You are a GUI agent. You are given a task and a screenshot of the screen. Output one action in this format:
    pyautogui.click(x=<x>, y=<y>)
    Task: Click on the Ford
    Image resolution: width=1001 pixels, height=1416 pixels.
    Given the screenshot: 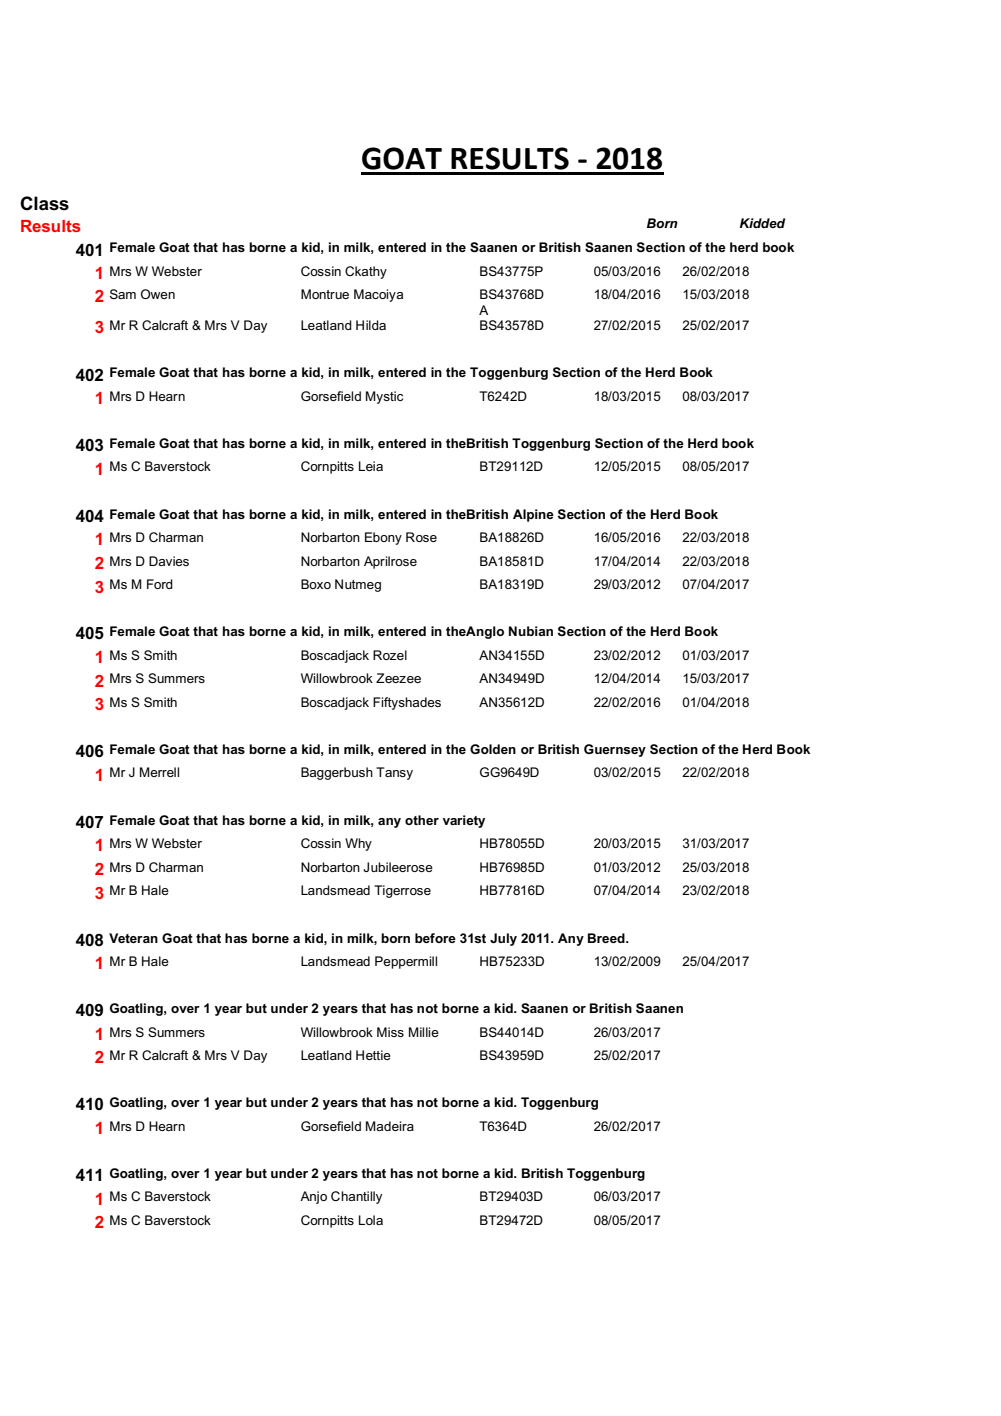 What is the action you would take?
    pyautogui.click(x=160, y=584)
